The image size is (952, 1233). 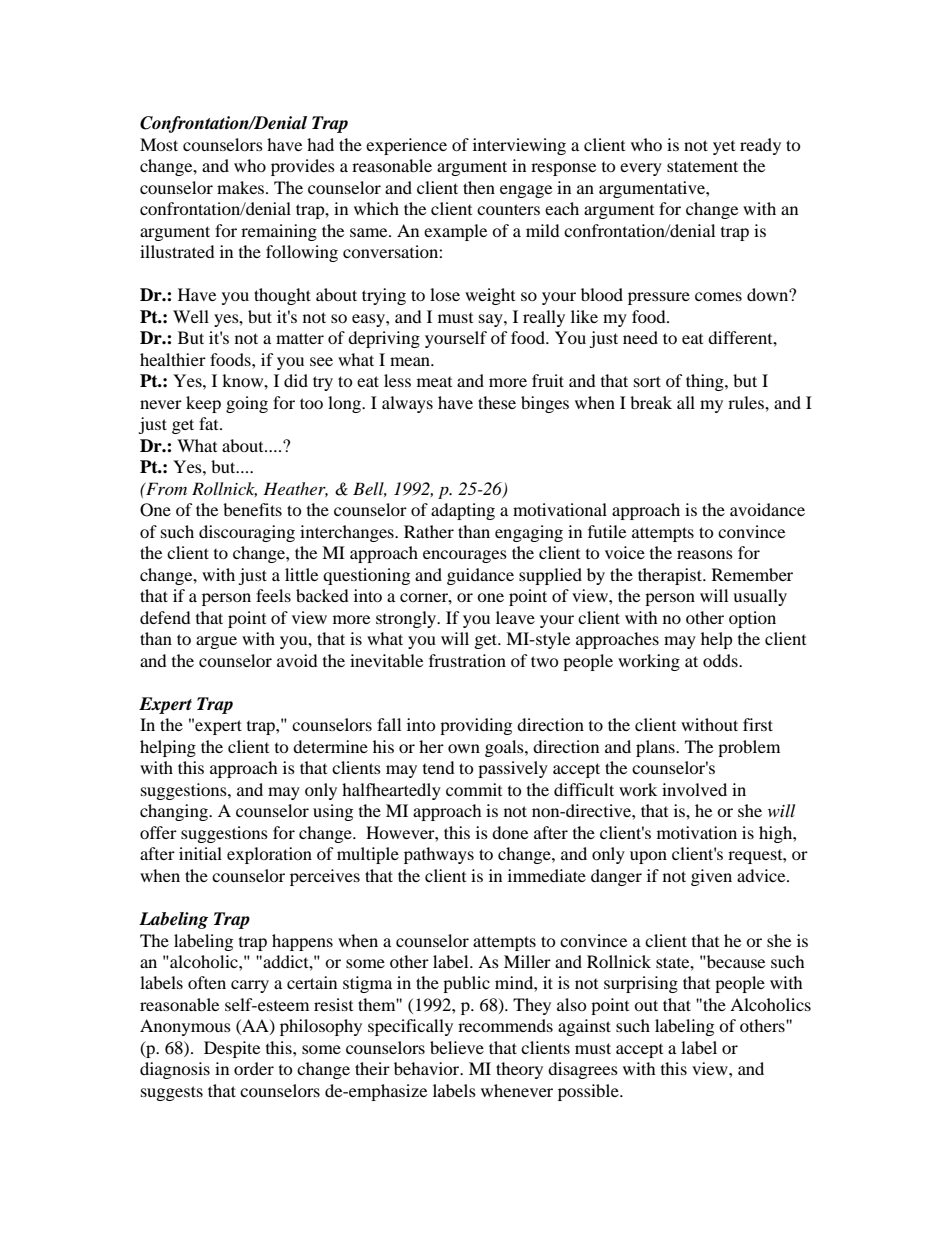 What do you see at coordinates (242, 187) in the screenshot?
I see `makes` at bounding box center [242, 187].
